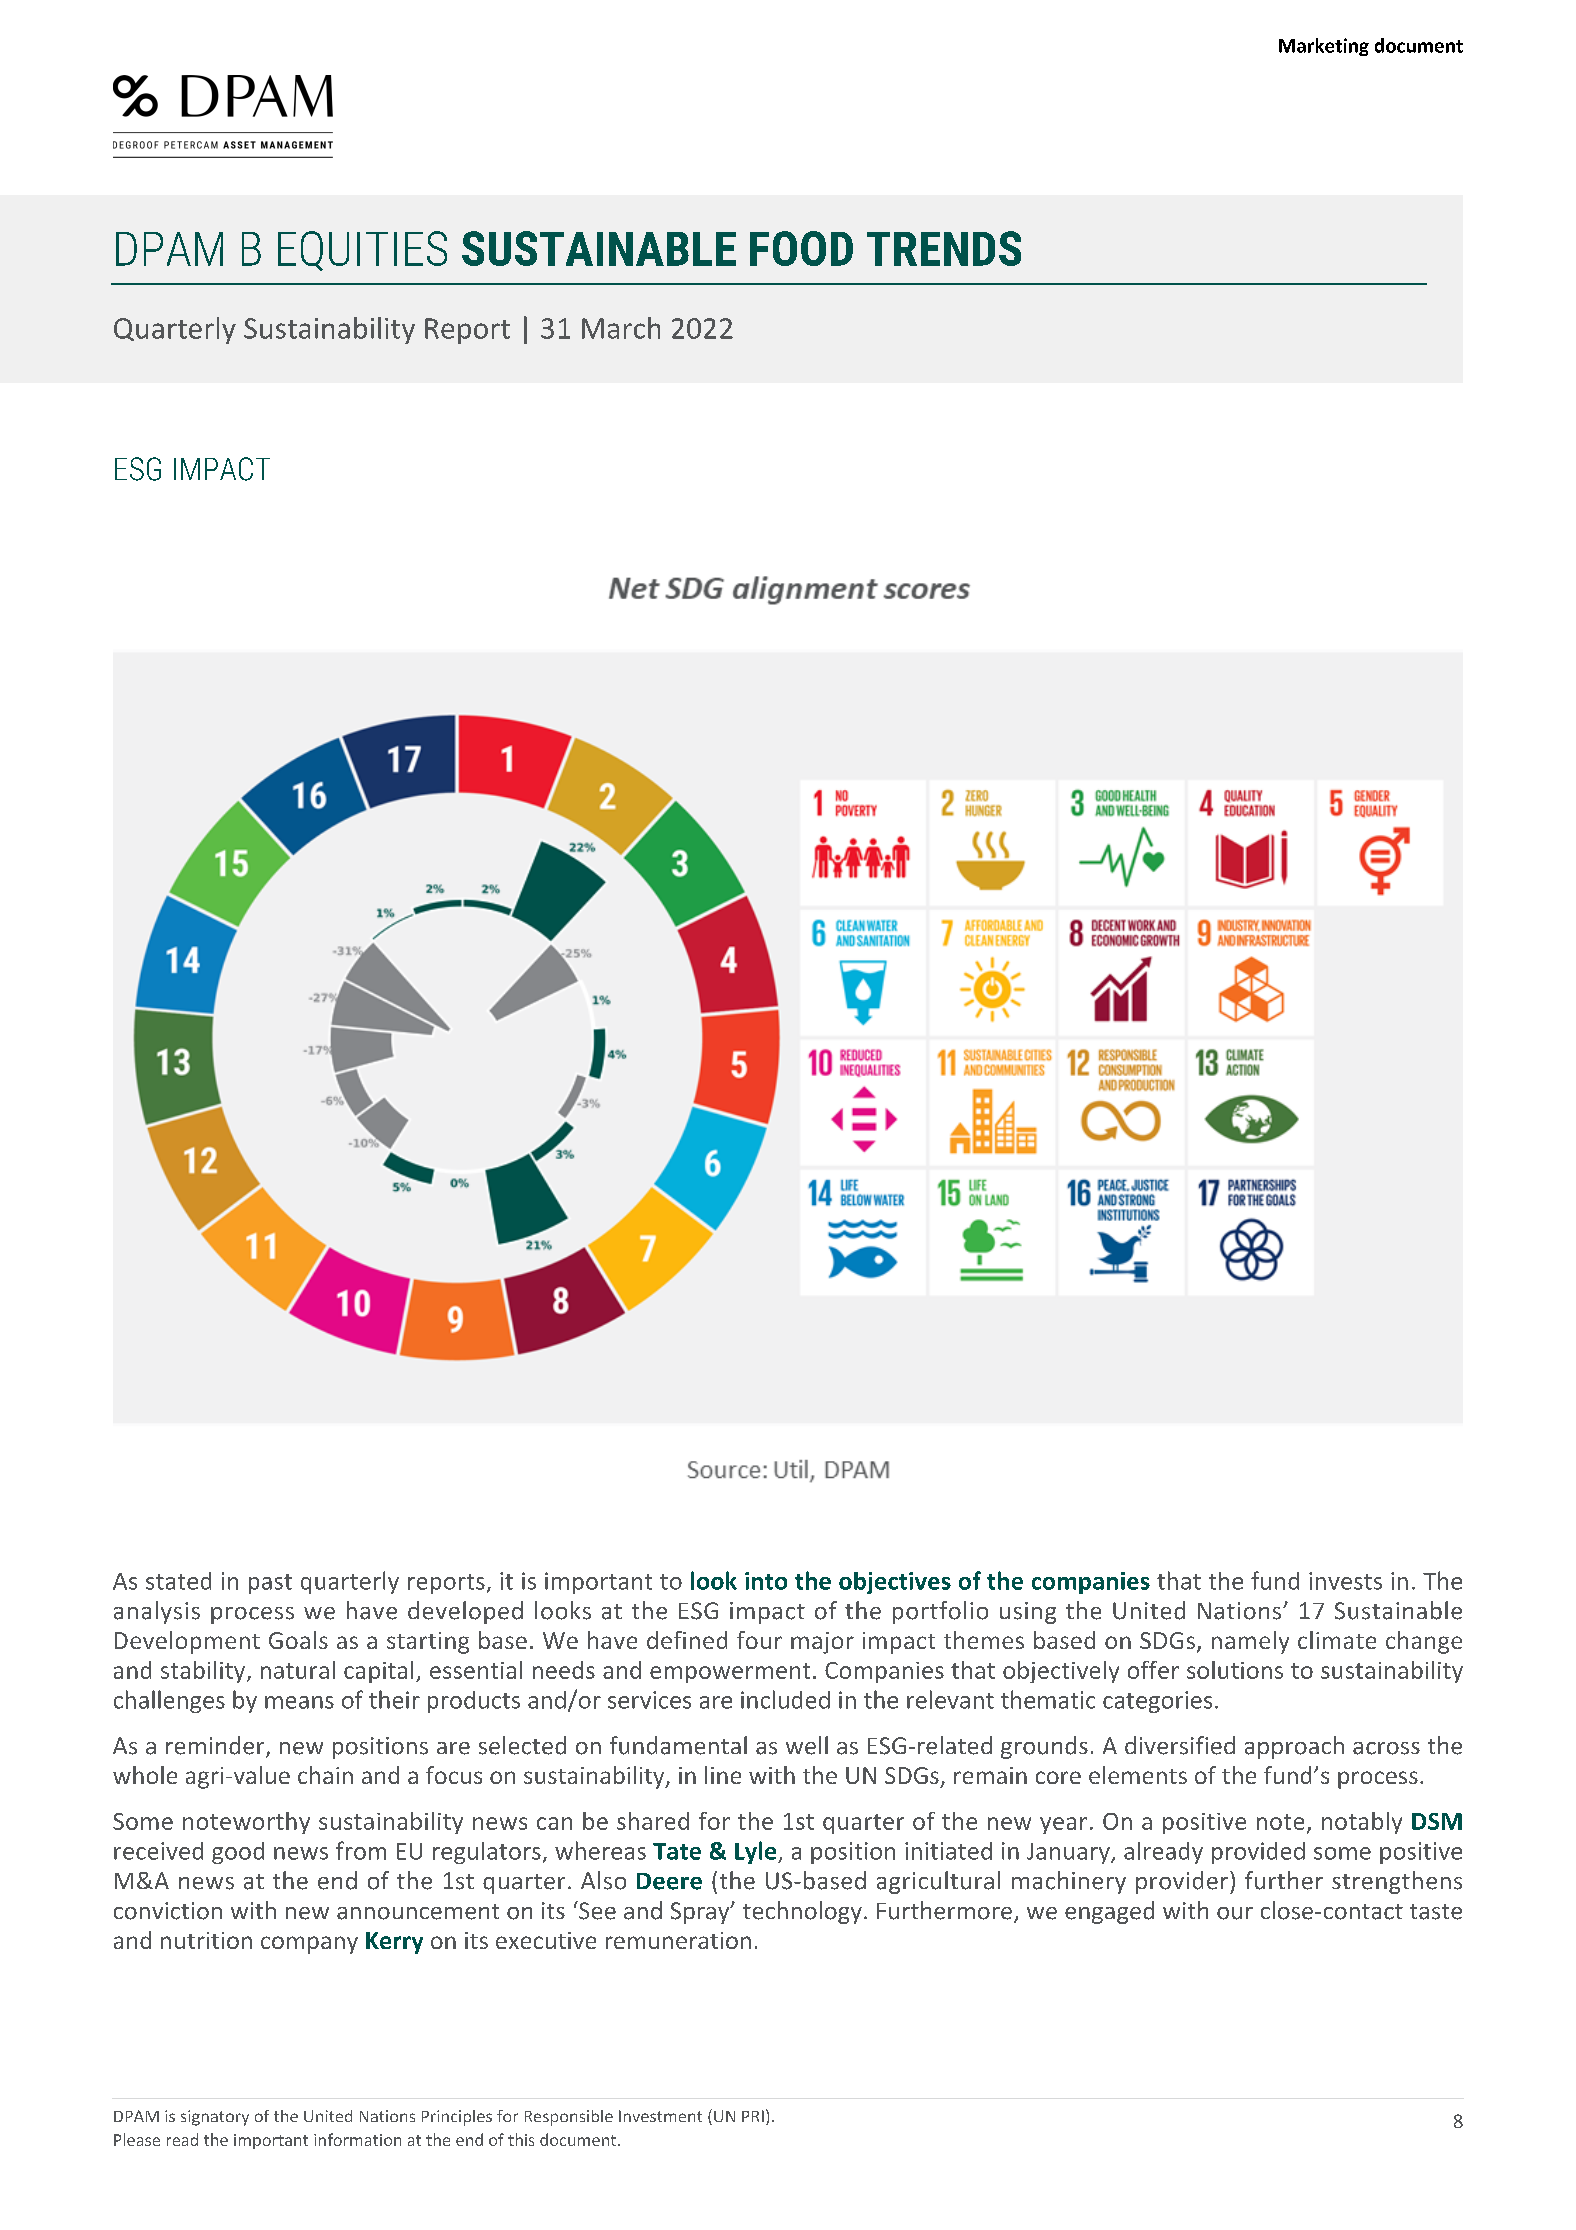  I want to click on into, so click(766, 1581).
